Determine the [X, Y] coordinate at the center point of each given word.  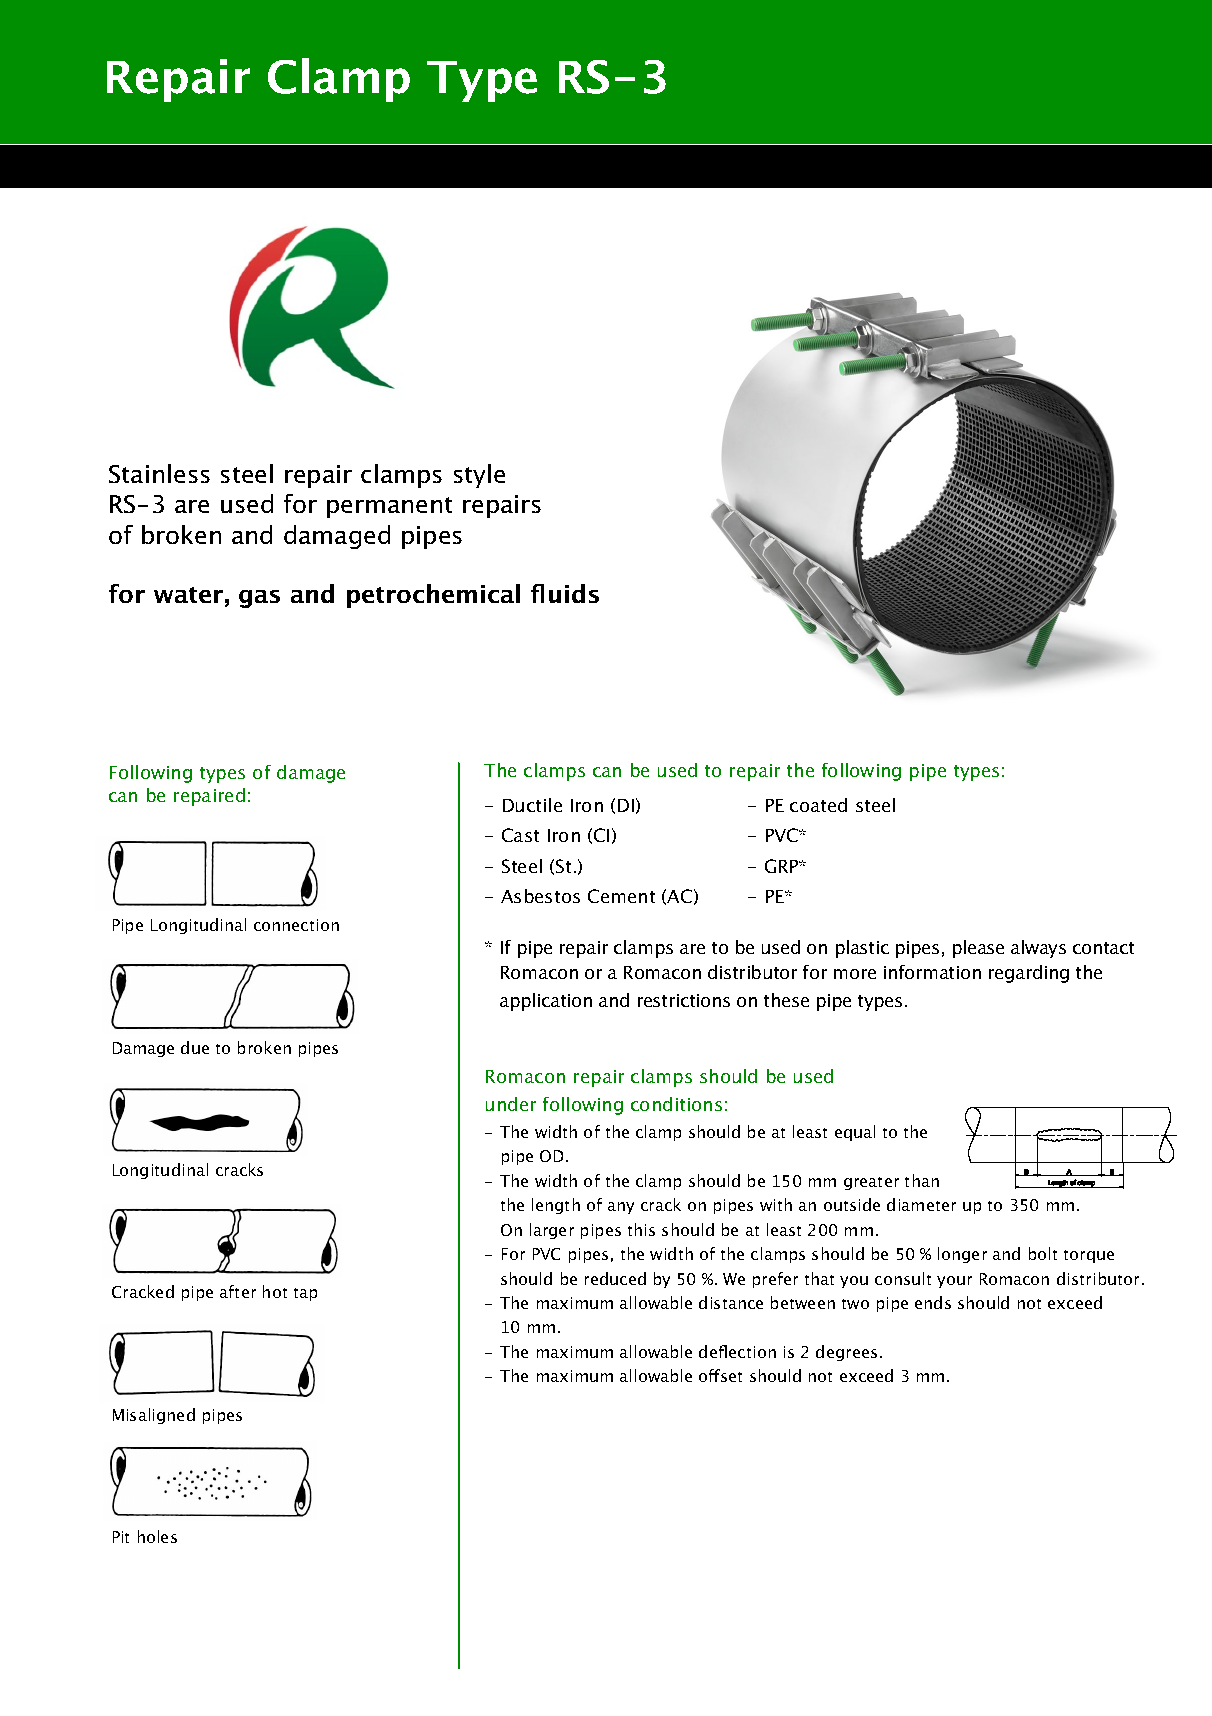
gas [259, 599]
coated [818, 805]
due [195, 1047]
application [546, 1002]
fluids [565, 593]
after [238, 1291]
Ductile [532, 805]
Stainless [159, 473]
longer [962, 1255]
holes [157, 1536]
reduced [615, 1278]
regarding [1029, 974]
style [479, 476]
